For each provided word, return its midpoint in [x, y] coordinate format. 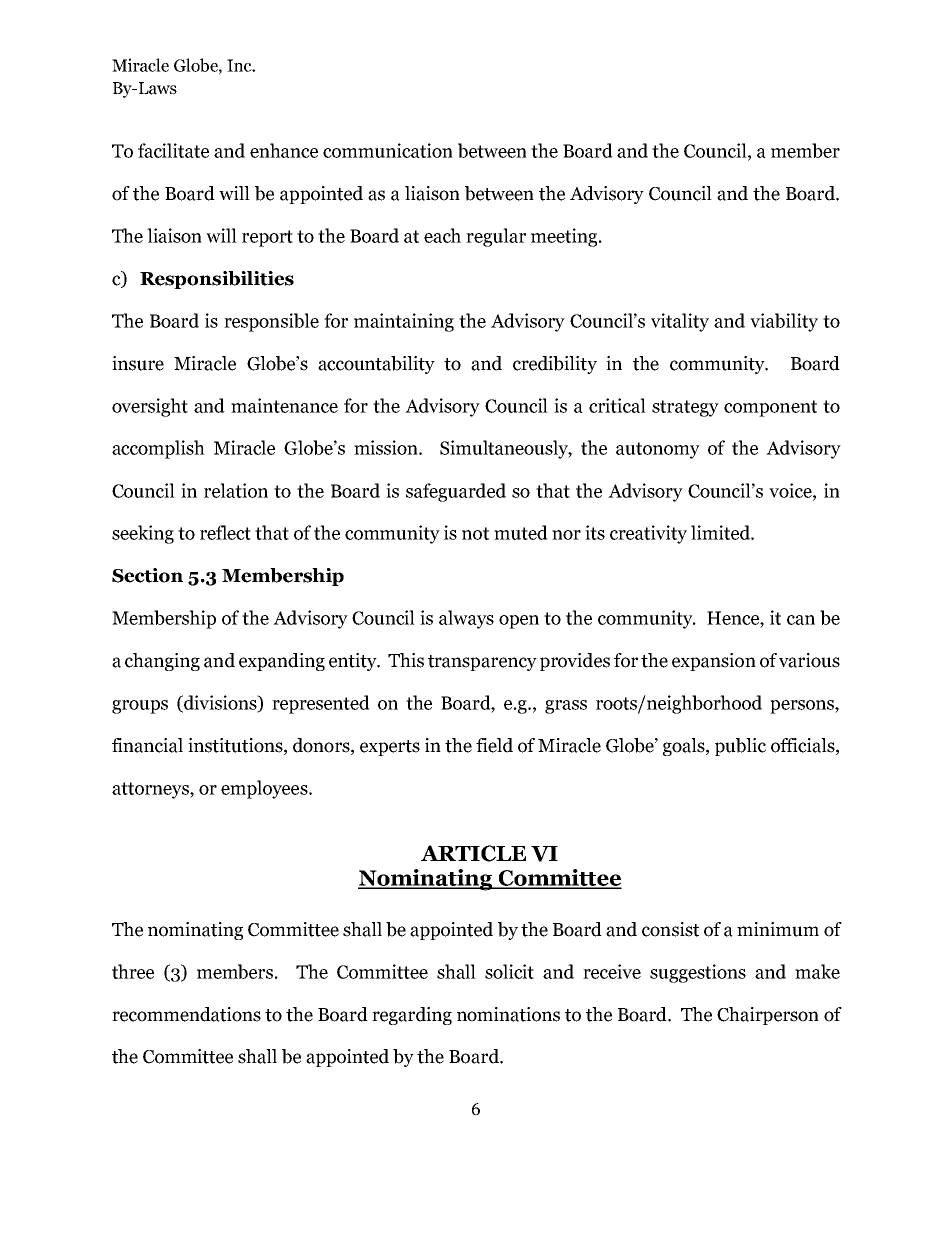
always [466, 619]
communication [388, 150]
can [801, 620]
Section [147, 575]
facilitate [173, 150]
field [494, 745]
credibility [555, 365]
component [770, 408]
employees [265, 789]
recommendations [186, 1014]
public [740, 747]
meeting [565, 237]
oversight [150, 407]
